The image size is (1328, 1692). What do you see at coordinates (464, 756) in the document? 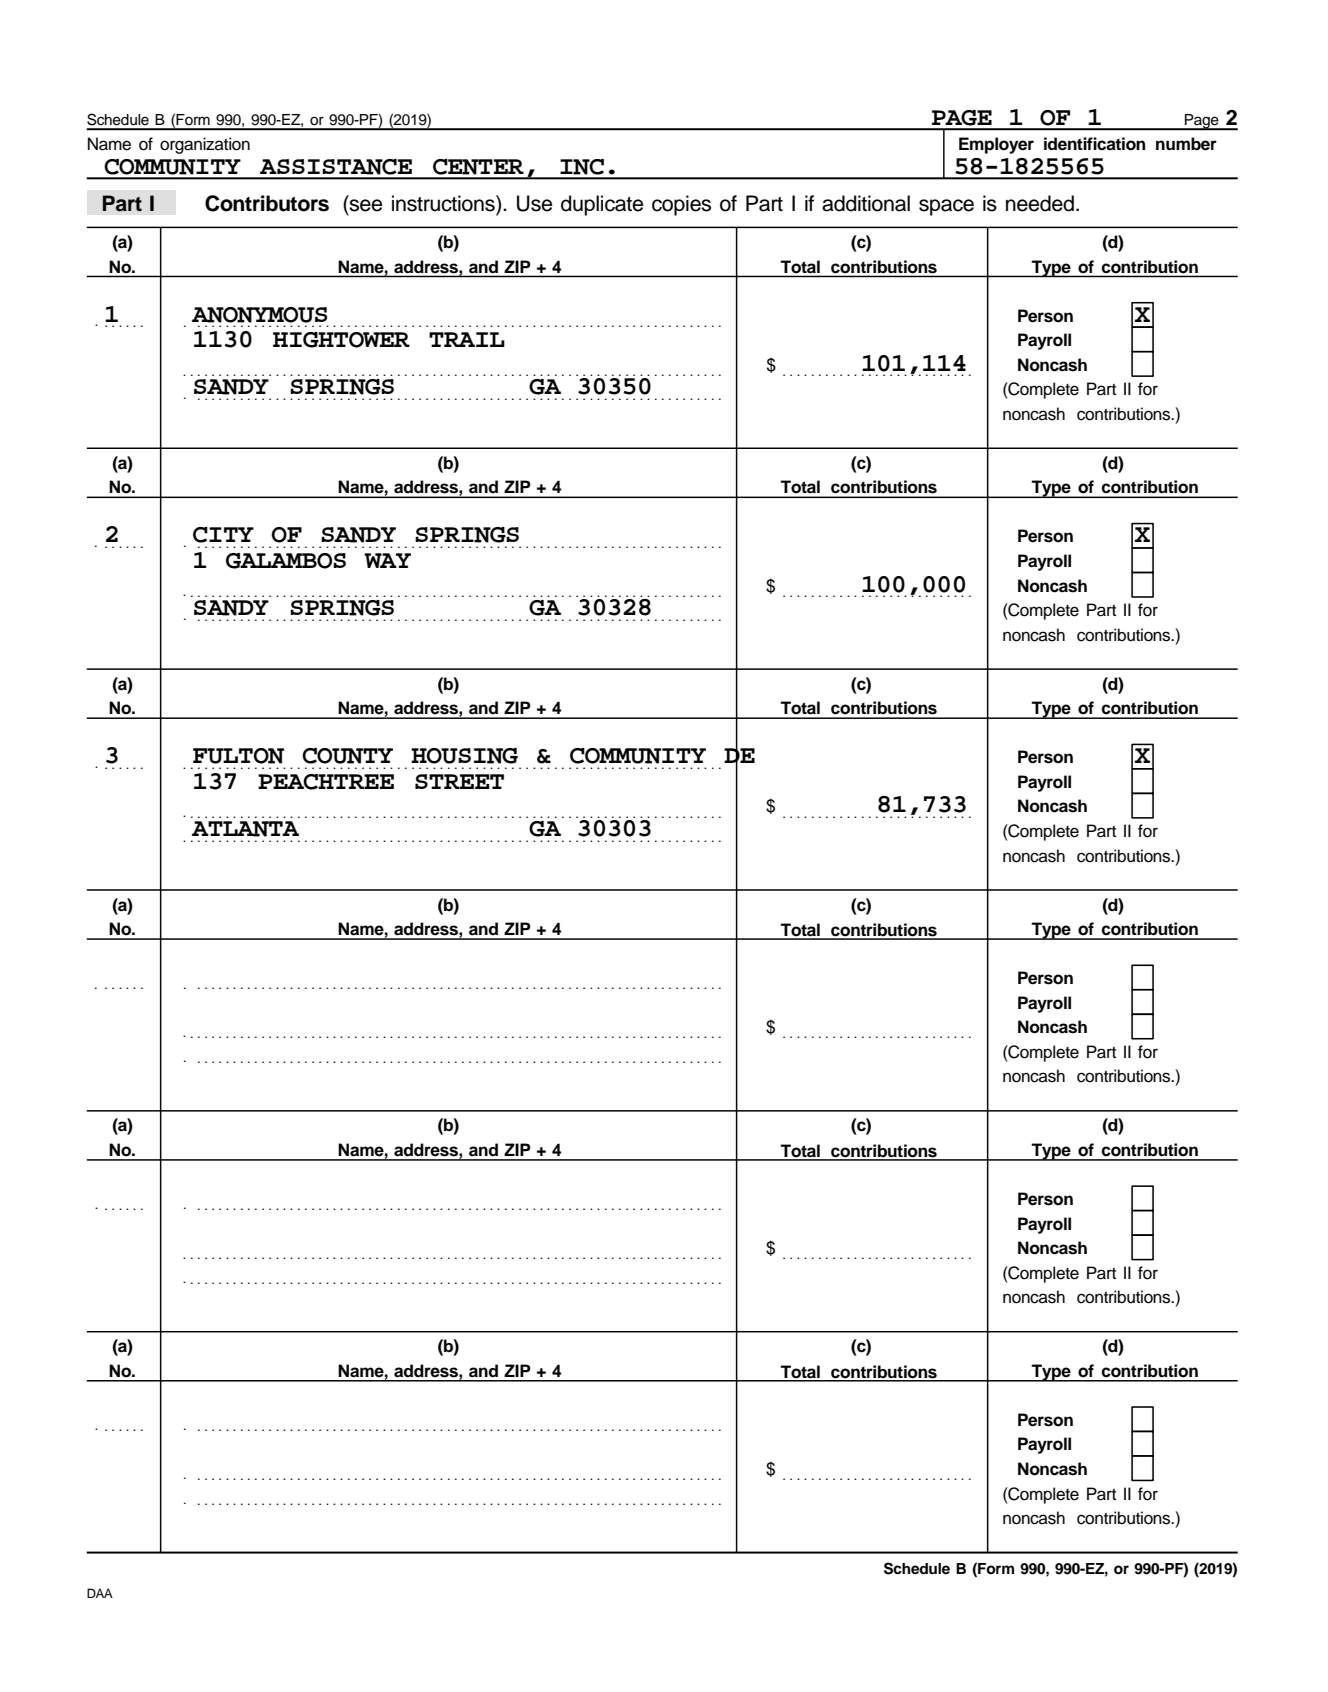
I see `HOUSING` at bounding box center [464, 756].
